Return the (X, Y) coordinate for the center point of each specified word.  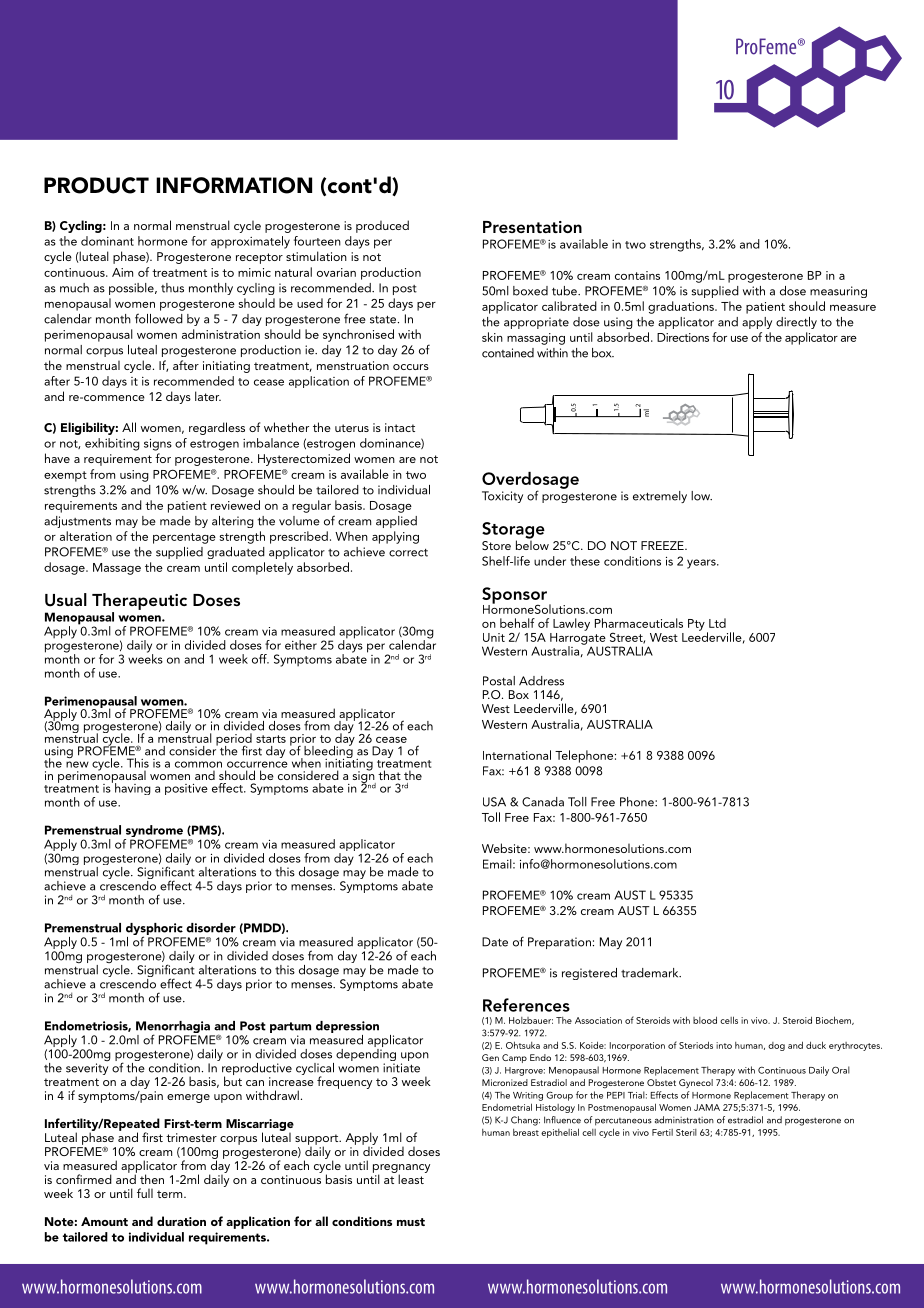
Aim (122, 272)
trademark (651, 973)
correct (408, 553)
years (702, 564)
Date (495, 942)
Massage (117, 569)
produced (382, 226)
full (145, 1193)
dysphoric (155, 930)
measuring (838, 292)
